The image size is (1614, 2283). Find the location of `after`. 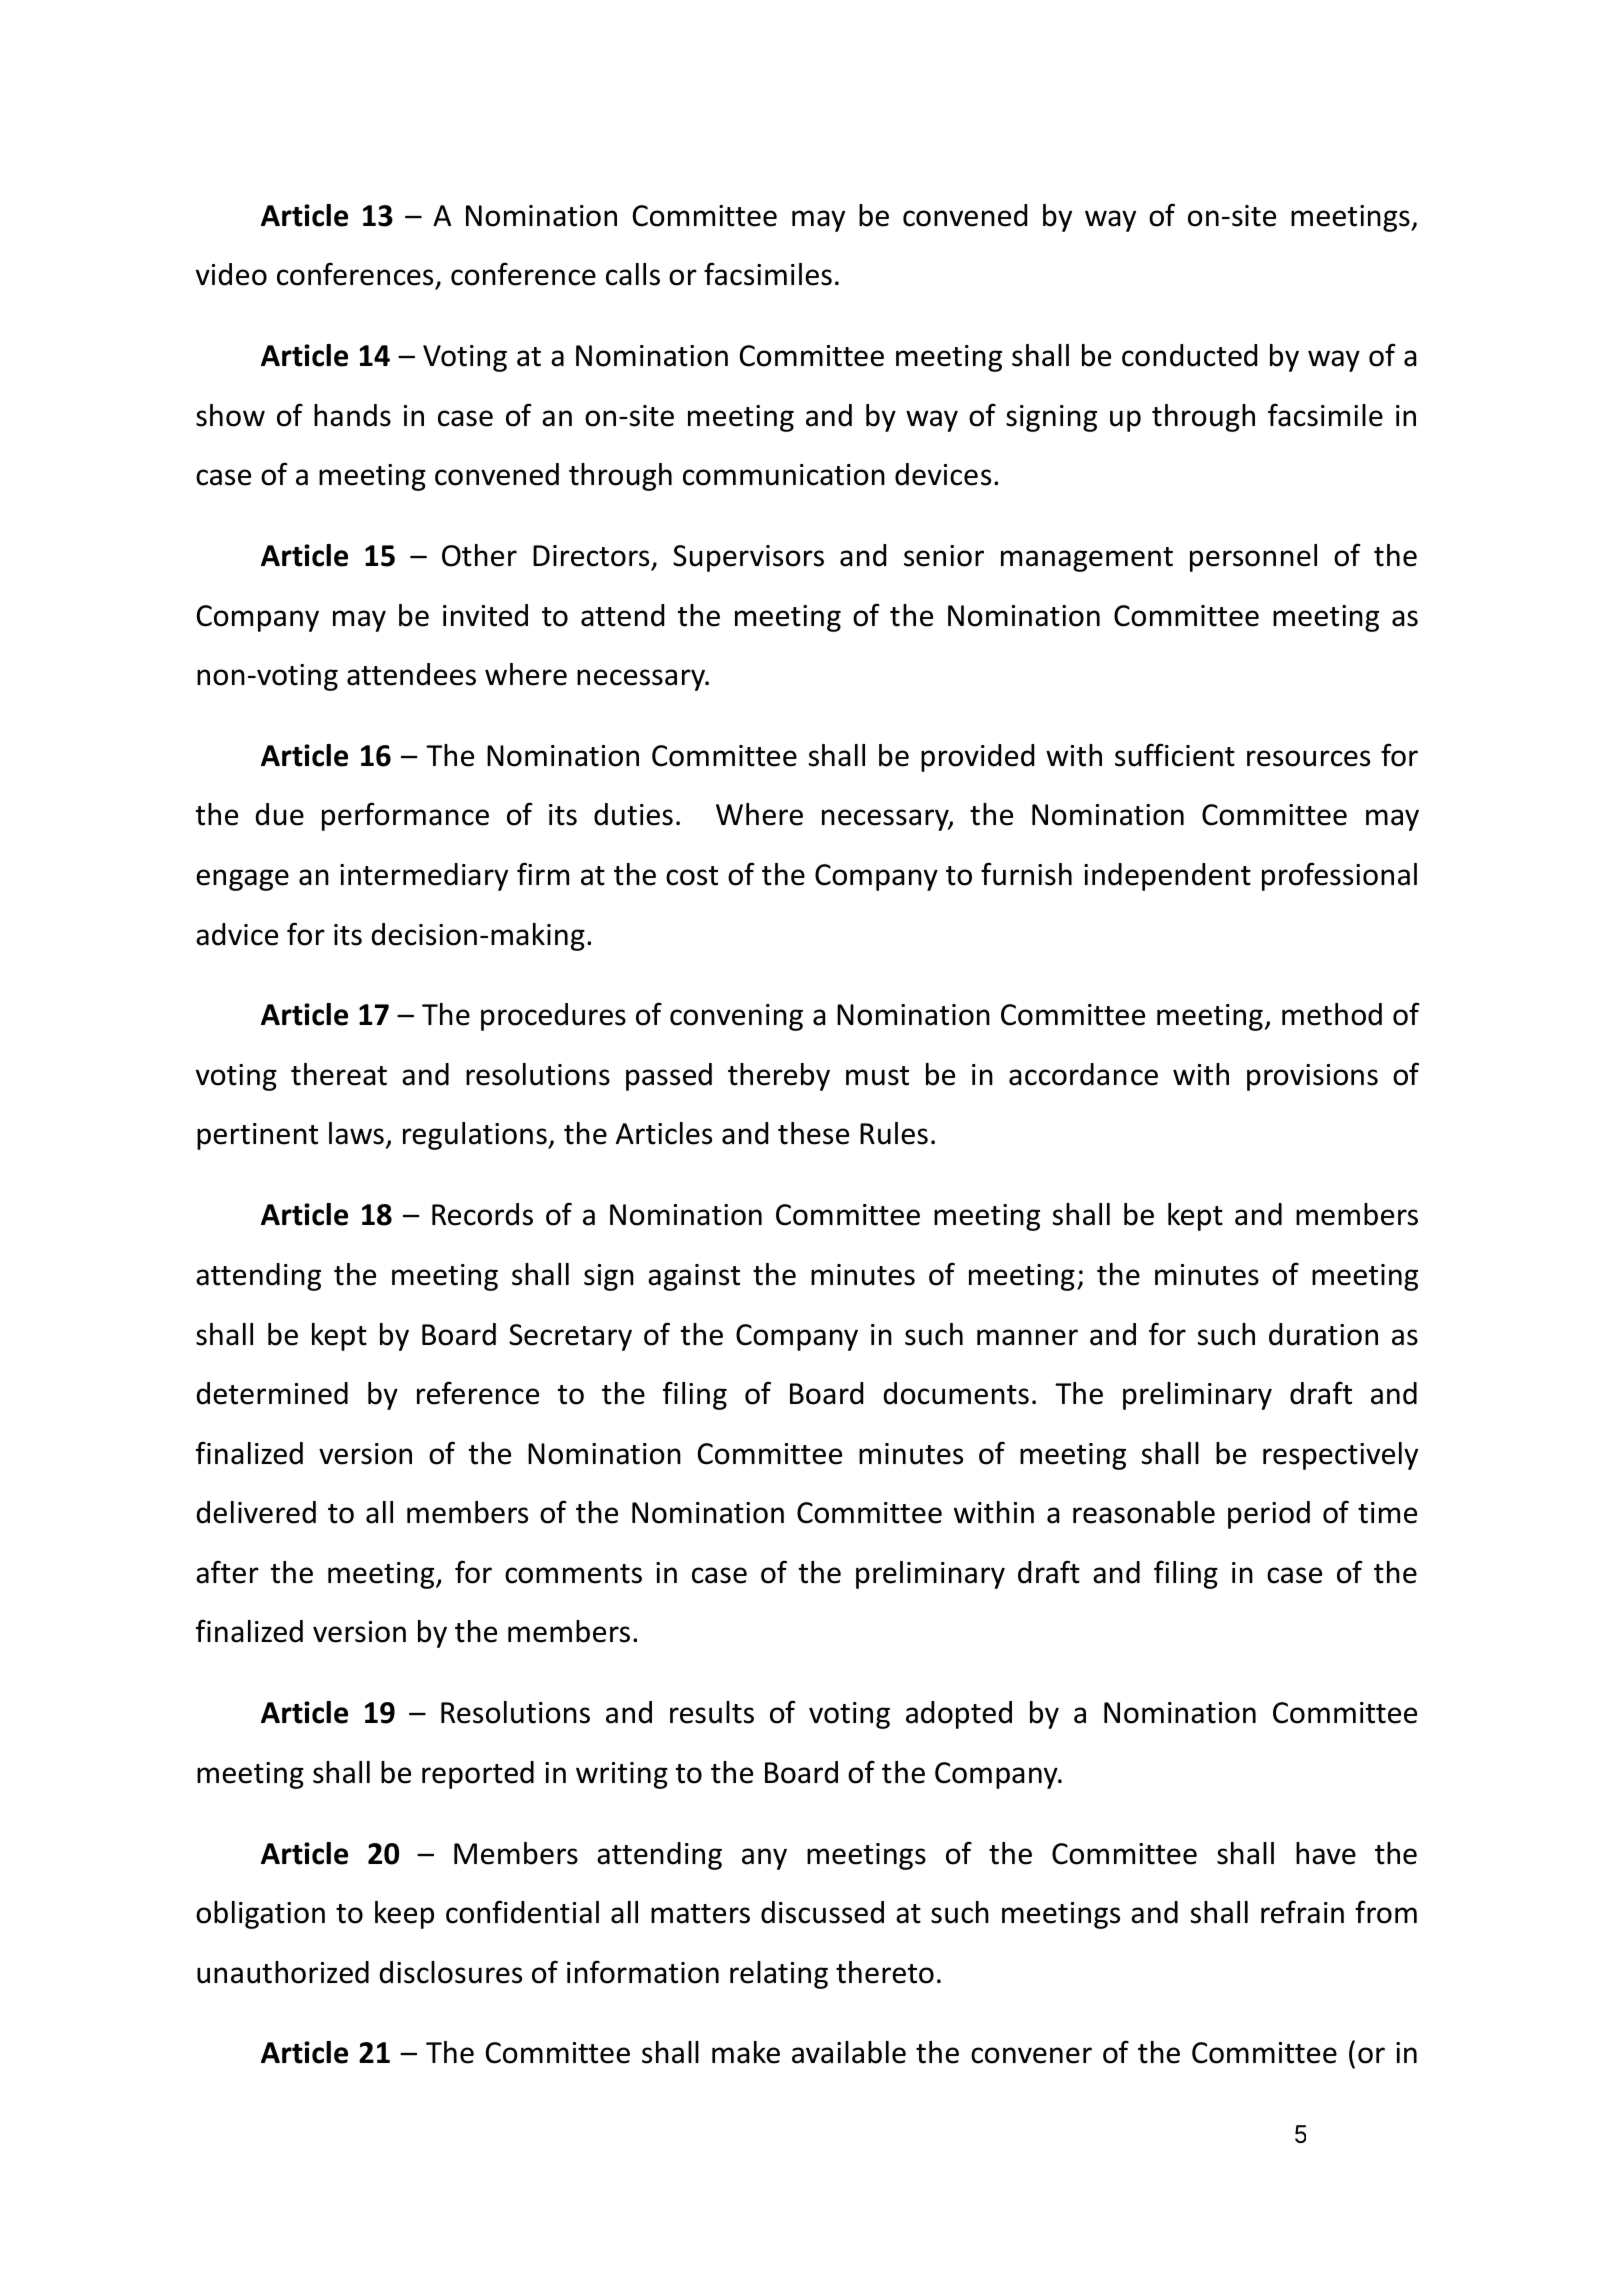

after is located at coordinates (227, 1572).
